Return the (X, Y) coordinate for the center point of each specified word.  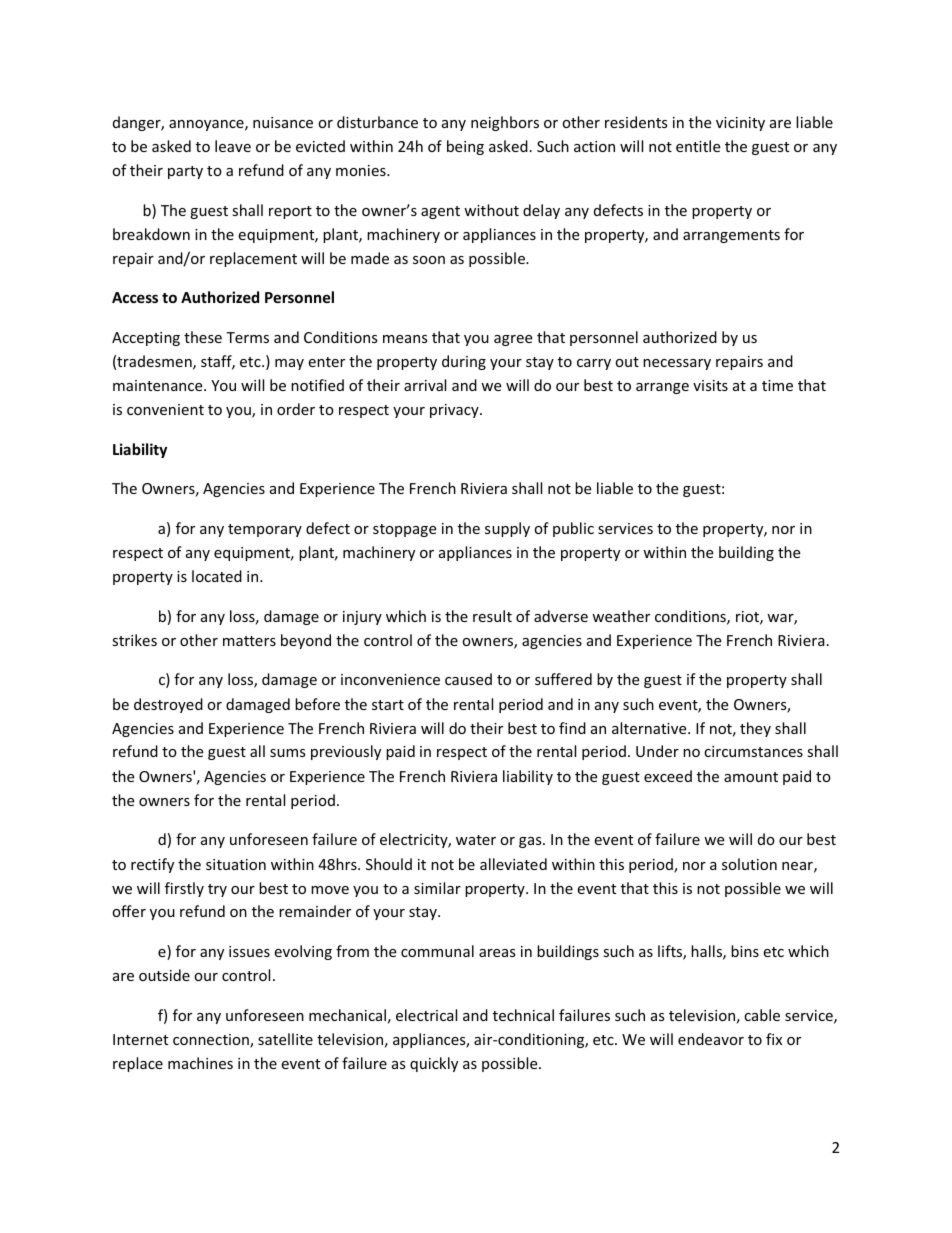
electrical (426, 1015)
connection (212, 1041)
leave (233, 146)
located (217, 576)
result (492, 616)
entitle (698, 146)
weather (621, 616)
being (465, 147)
